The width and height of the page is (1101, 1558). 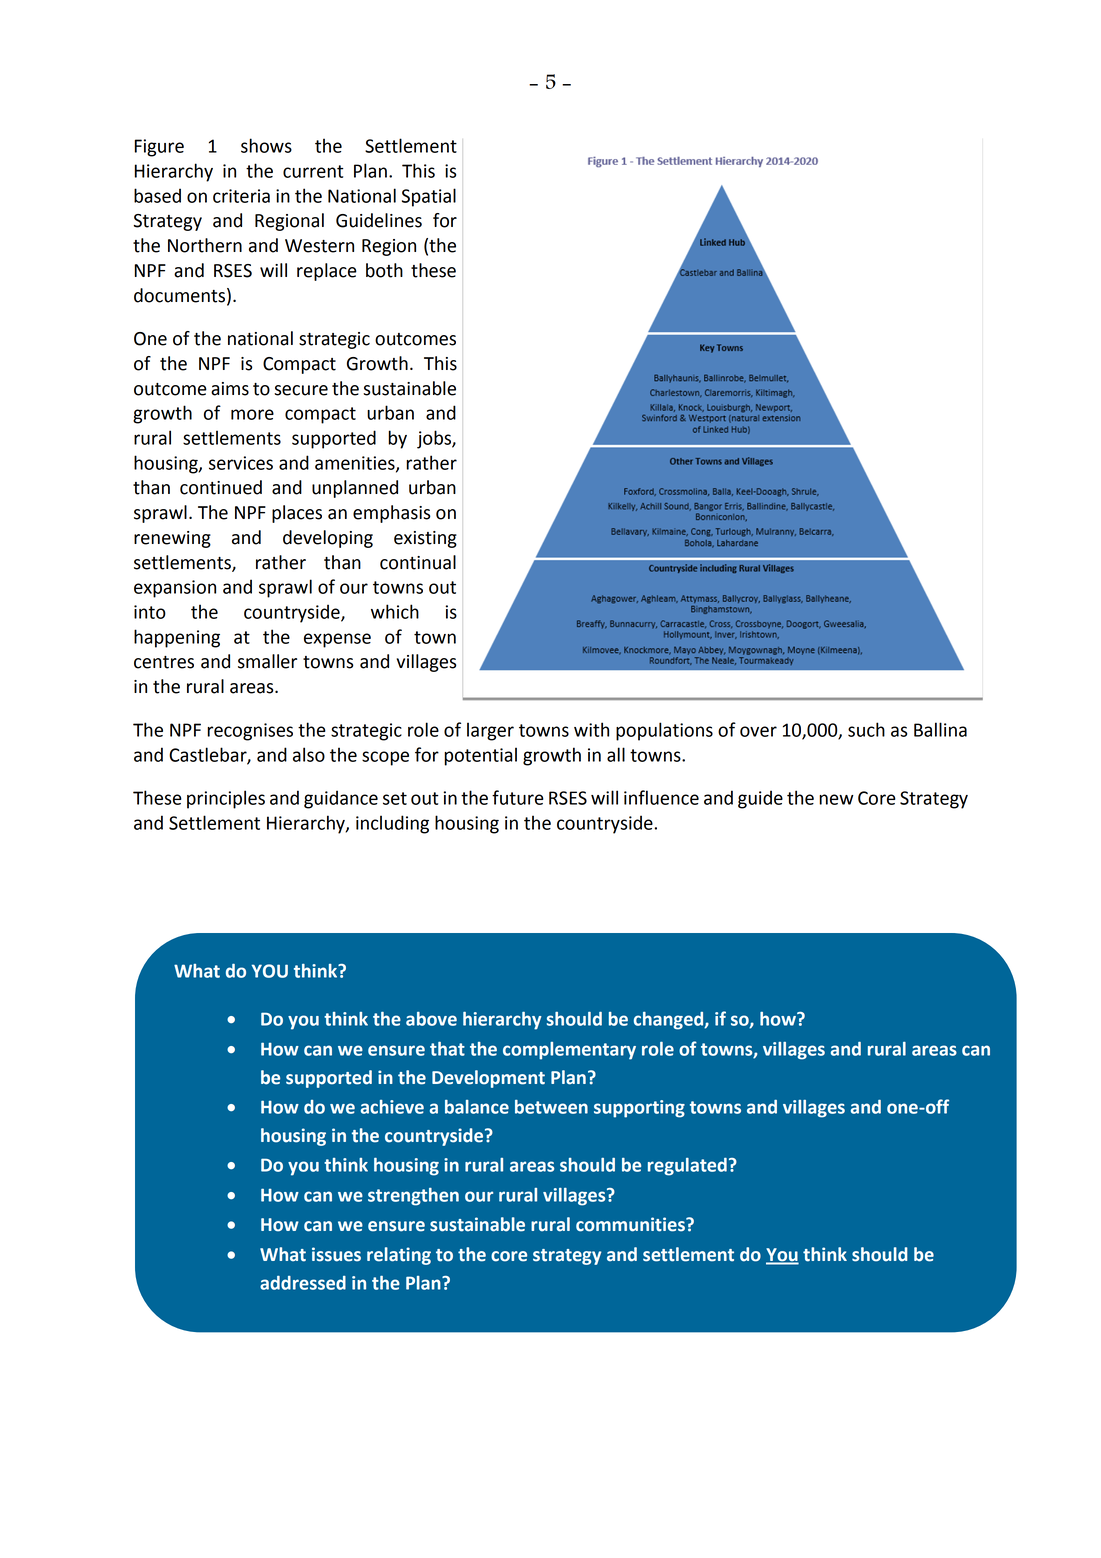 What do you see at coordinates (429, 197) in the page?
I see `Spatial` at bounding box center [429, 197].
